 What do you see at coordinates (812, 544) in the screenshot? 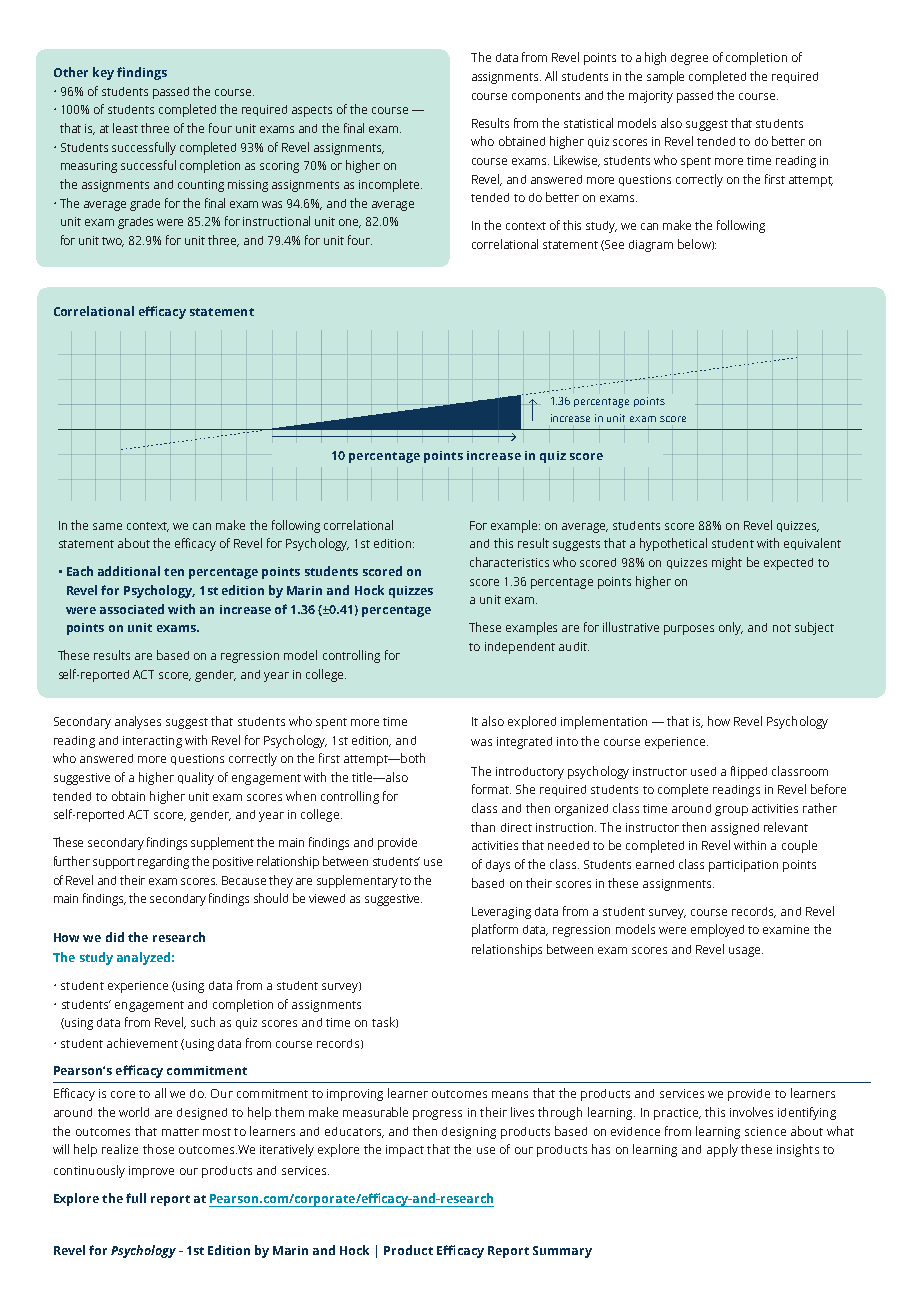
I see `equivalent` at bounding box center [812, 544].
